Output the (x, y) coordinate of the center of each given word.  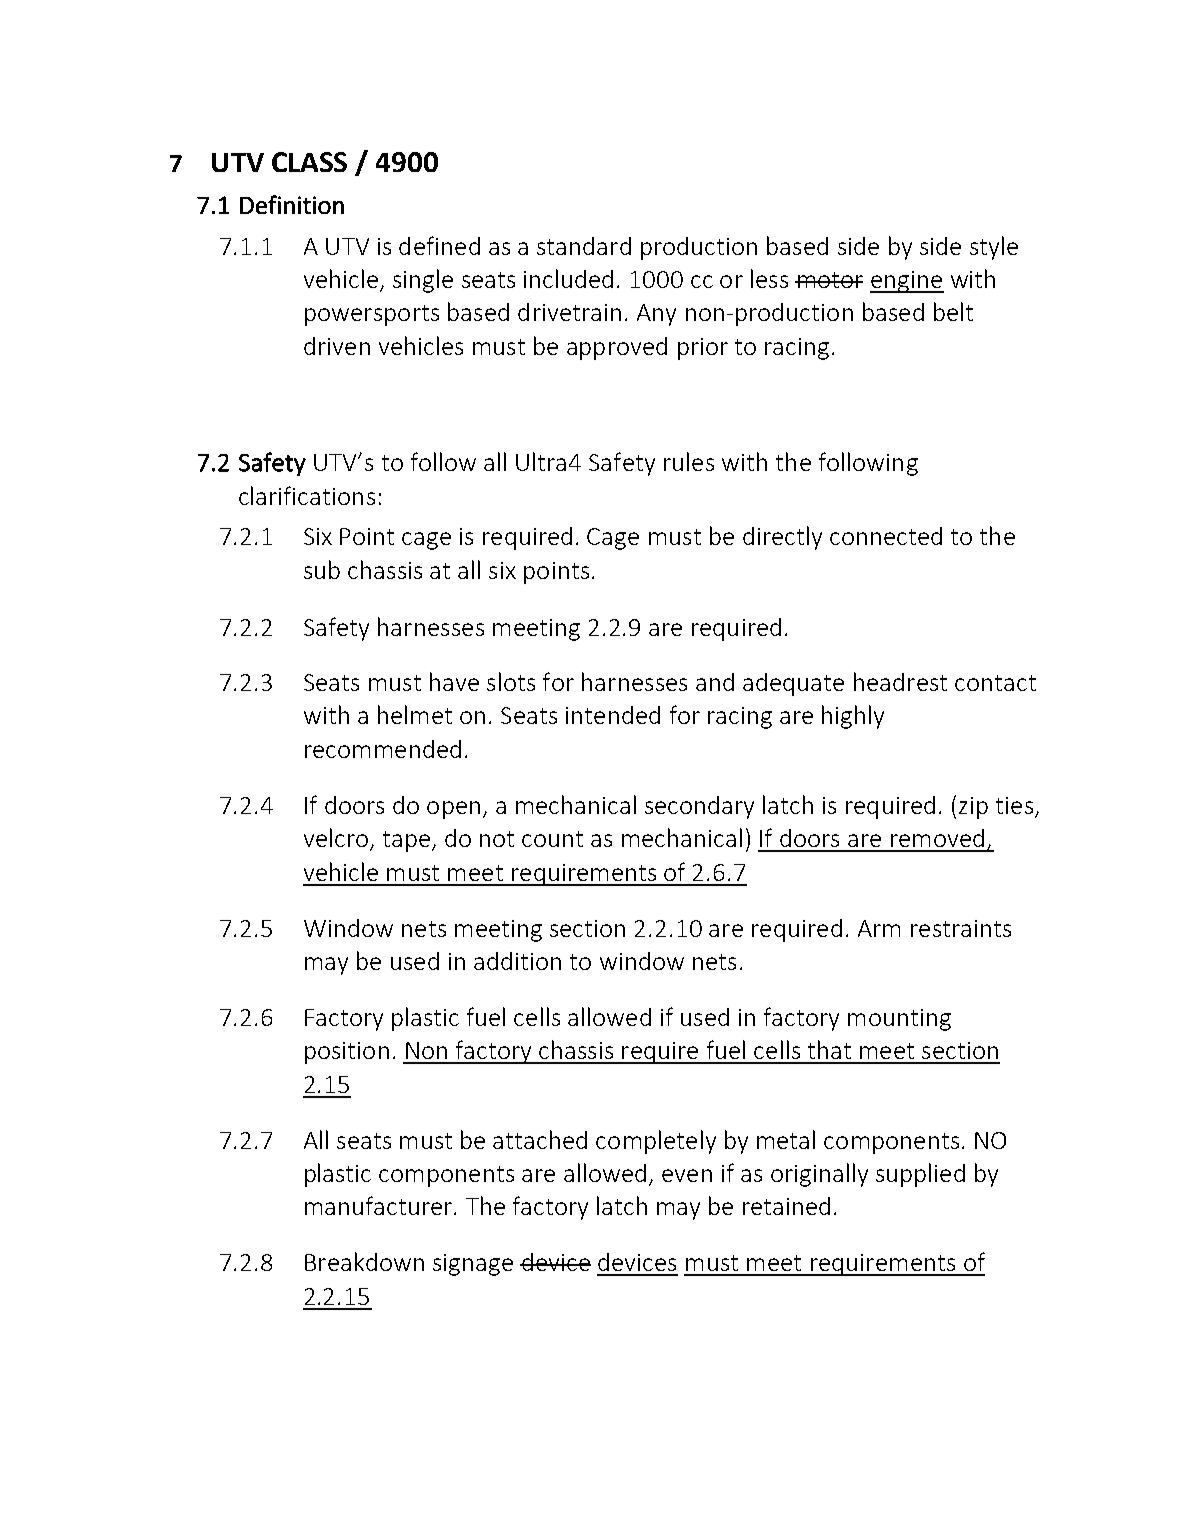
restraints (961, 928)
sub (322, 569)
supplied (920, 1175)
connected (886, 536)
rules (689, 461)
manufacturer (380, 1205)
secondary (699, 807)
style (994, 248)
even (687, 1175)
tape (406, 841)
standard (584, 246)
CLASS (309, 162)
